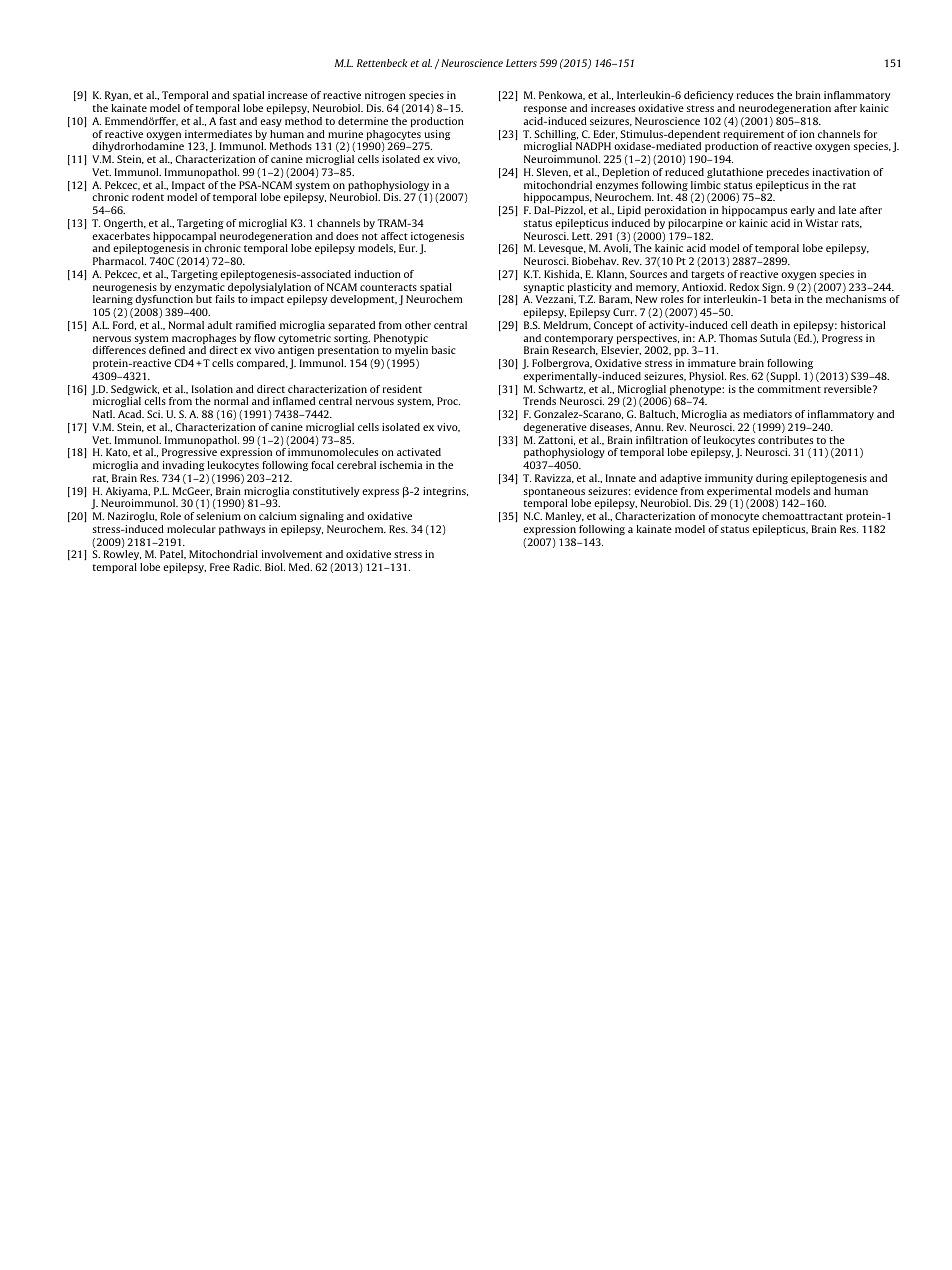 The width and height of the image is (952, 1270). Describe the element at coordinates (565, 517) in the image. I see `Manley` at that location.
